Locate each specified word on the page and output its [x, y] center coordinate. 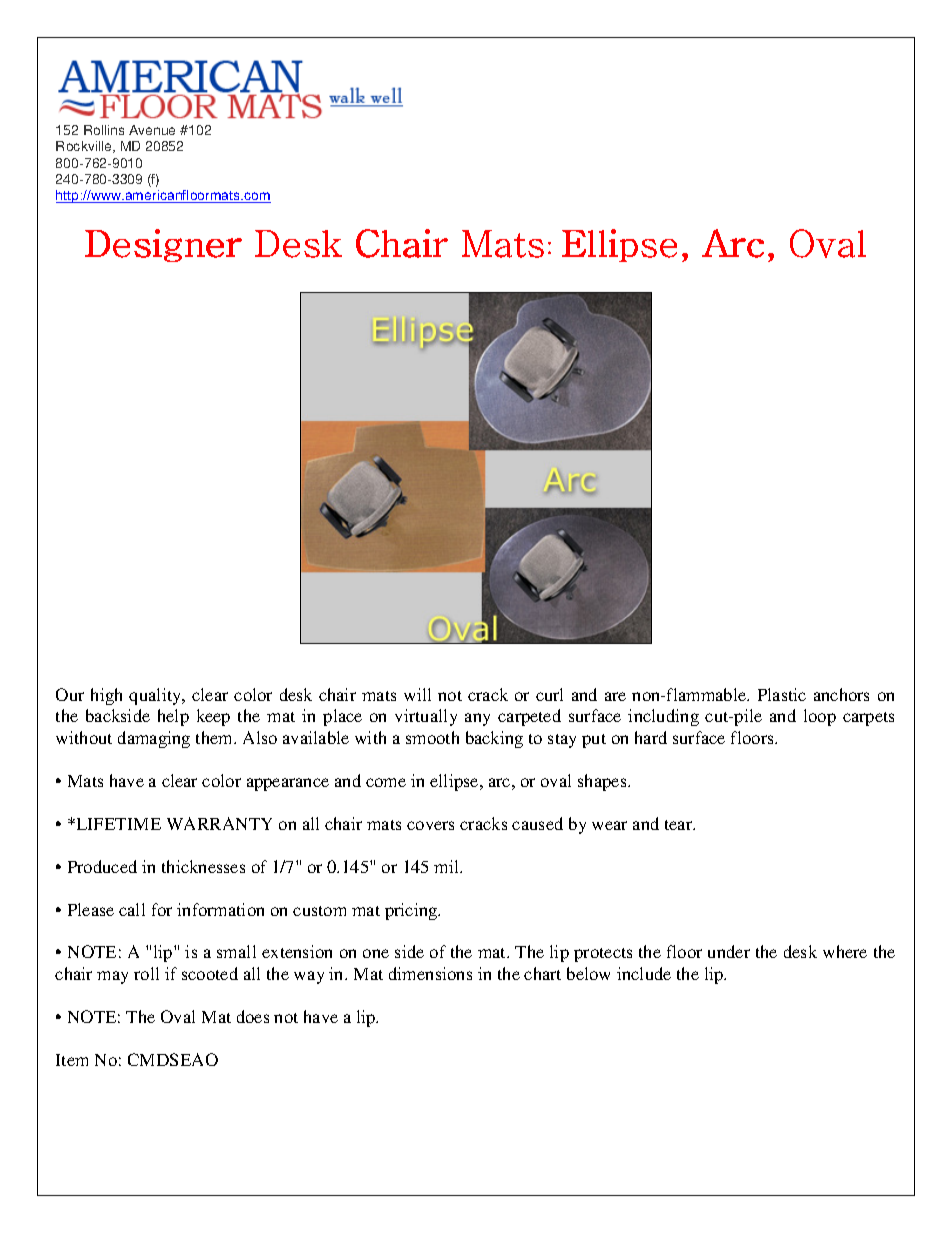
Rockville [85, 147]
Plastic [782, 694]
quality [156, 696]
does [253, 1016]
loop [820, 717]
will [417, 694]
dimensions [430, 973]
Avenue [152, 130]
